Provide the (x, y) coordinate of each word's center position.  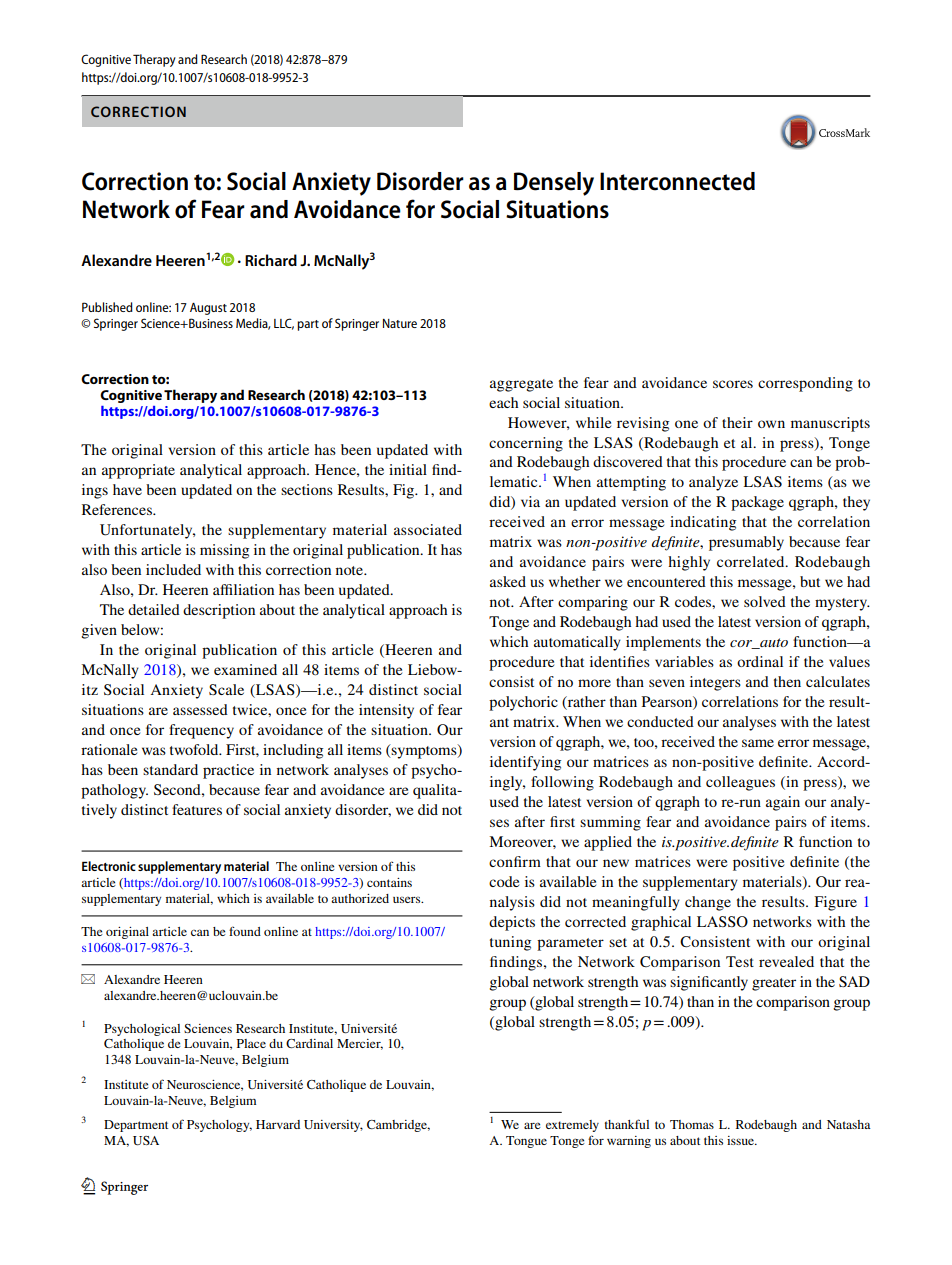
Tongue (526, 1142)
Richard (271, 260)
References (118, 509)
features (197, 809)
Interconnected (677, 181)
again (783, 803)
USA (146, 1141)
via (530, 501)
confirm (515, 861)
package (757, 503)
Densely (554, 184)
